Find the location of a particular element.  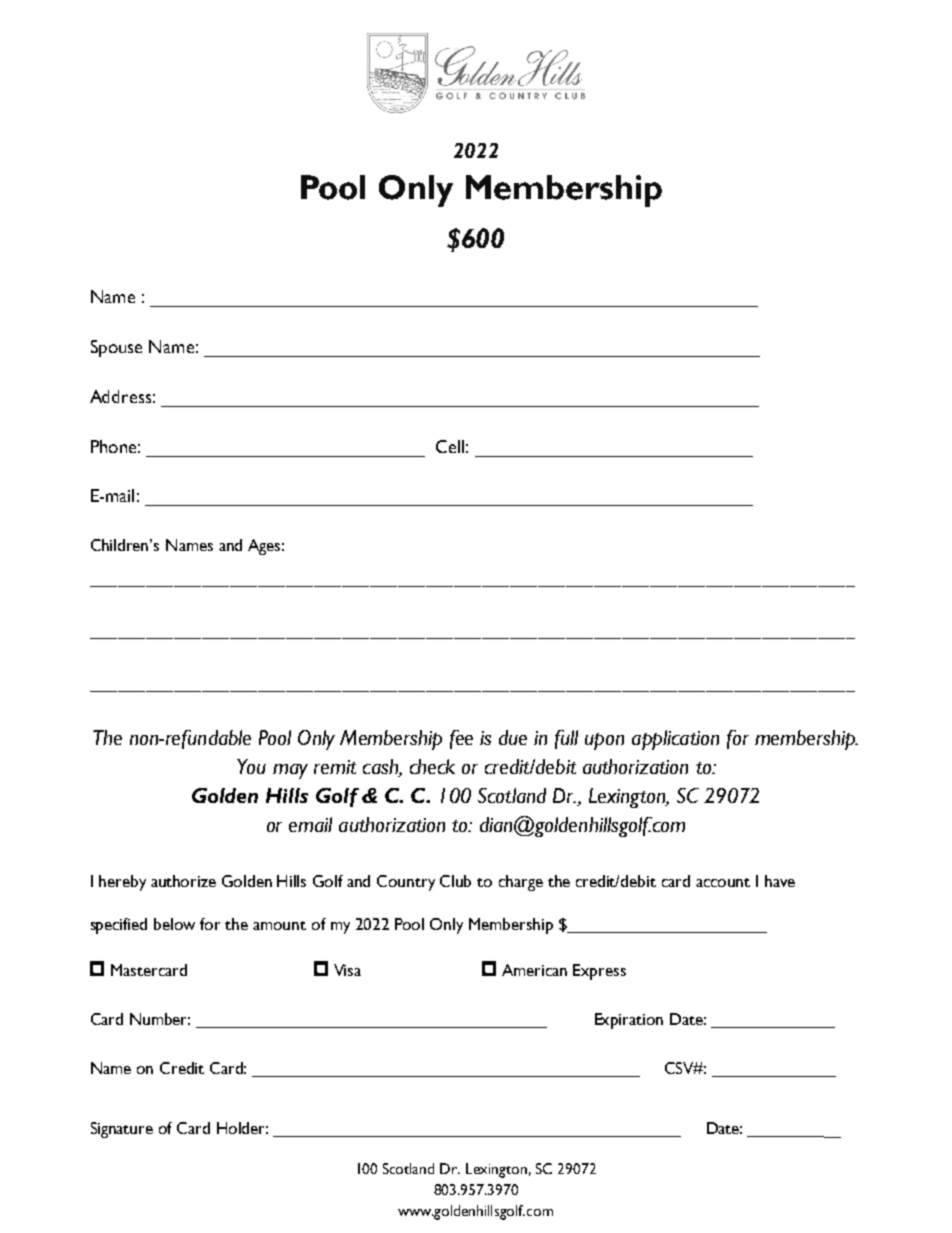

Expiration is located at coordinates (629, 1021).
